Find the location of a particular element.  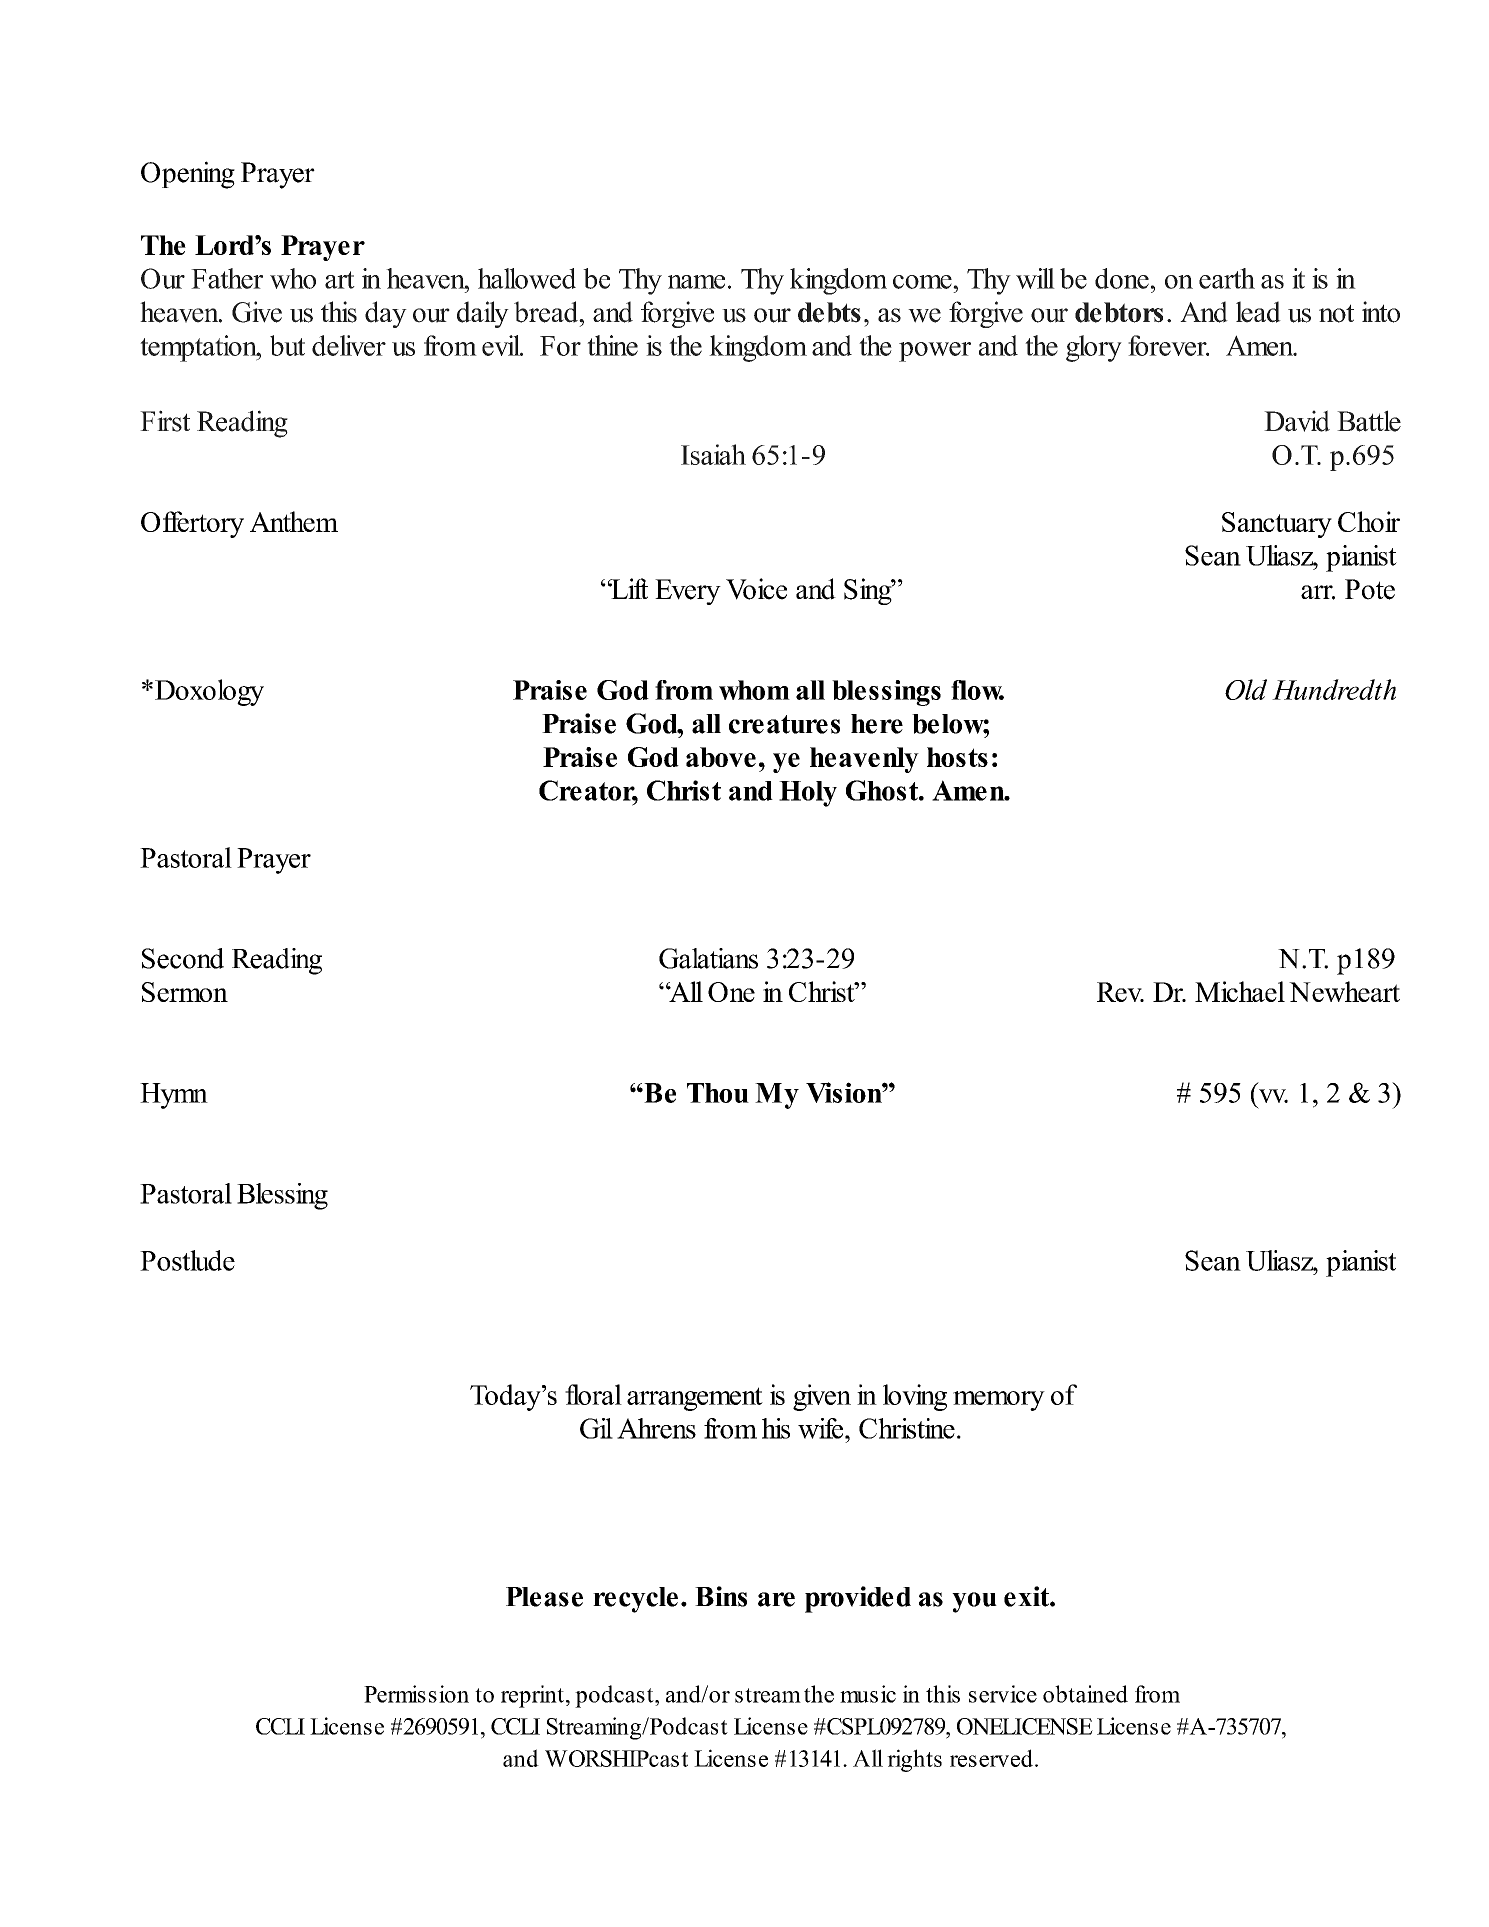

music is located at coordinates (868, 1694).
